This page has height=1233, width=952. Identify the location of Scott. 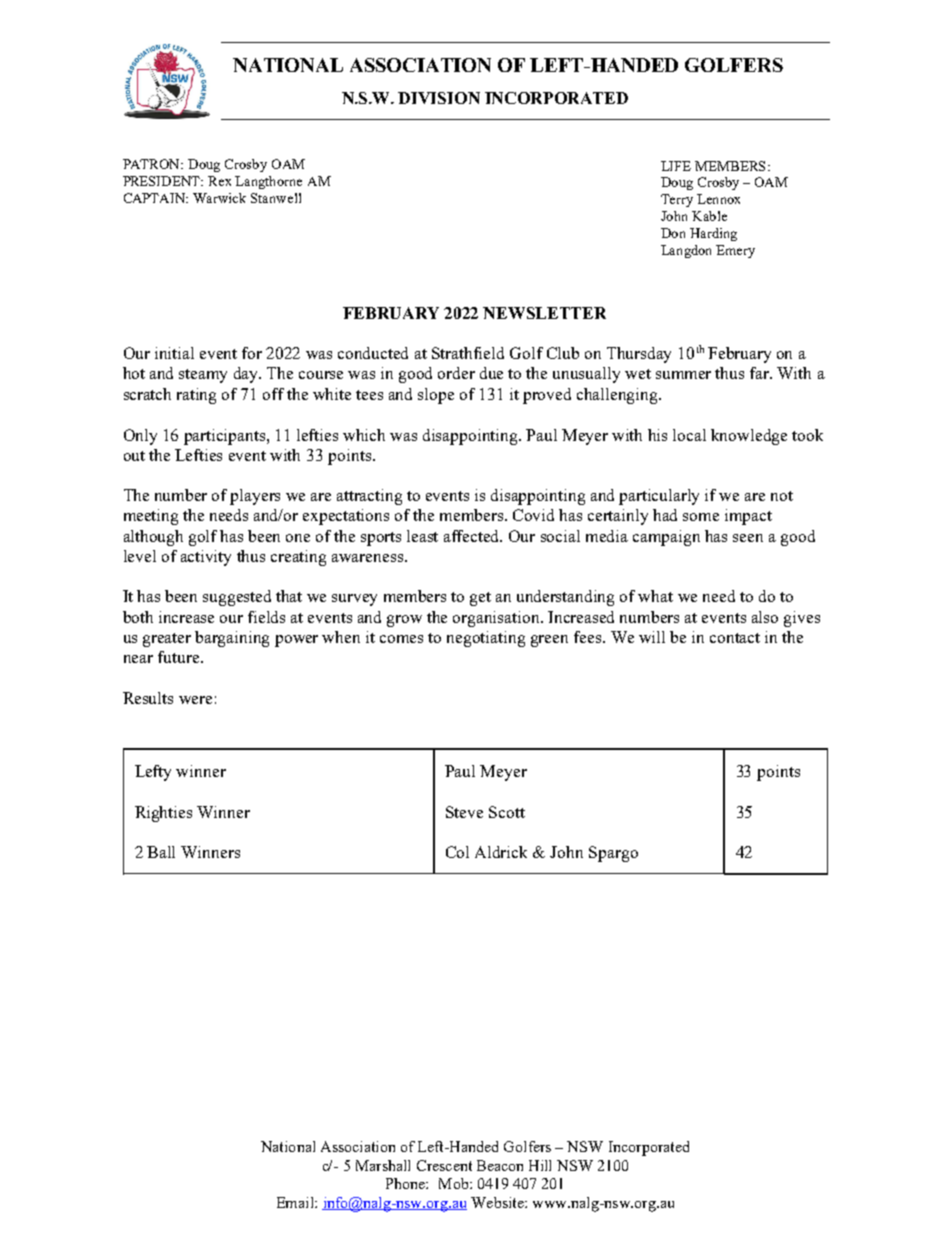
(507, 812).
